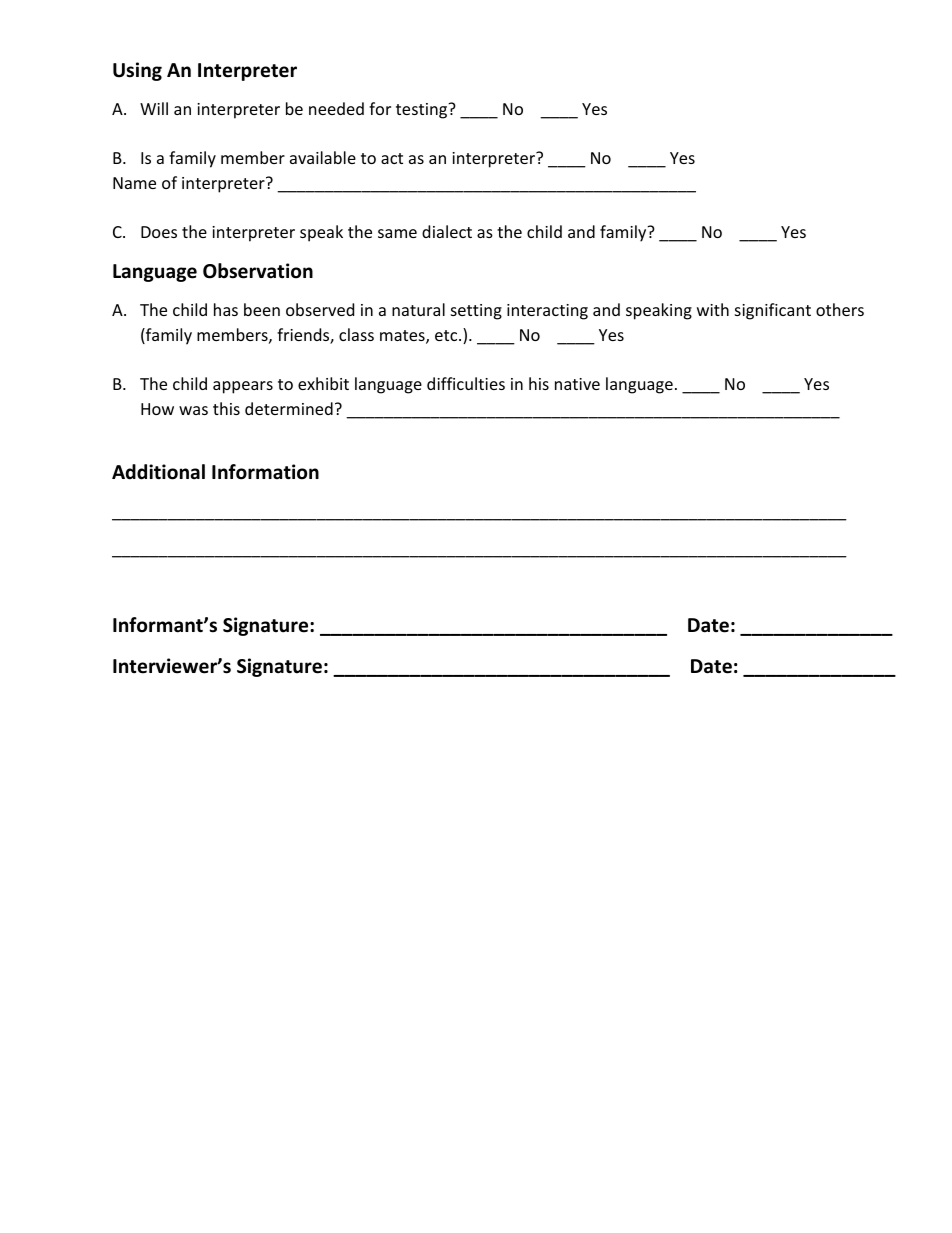 This screenshot has width=952, height=1233. Describe the element at coordinates (265, 472) in the screenshot. I see `Information` at that location.
